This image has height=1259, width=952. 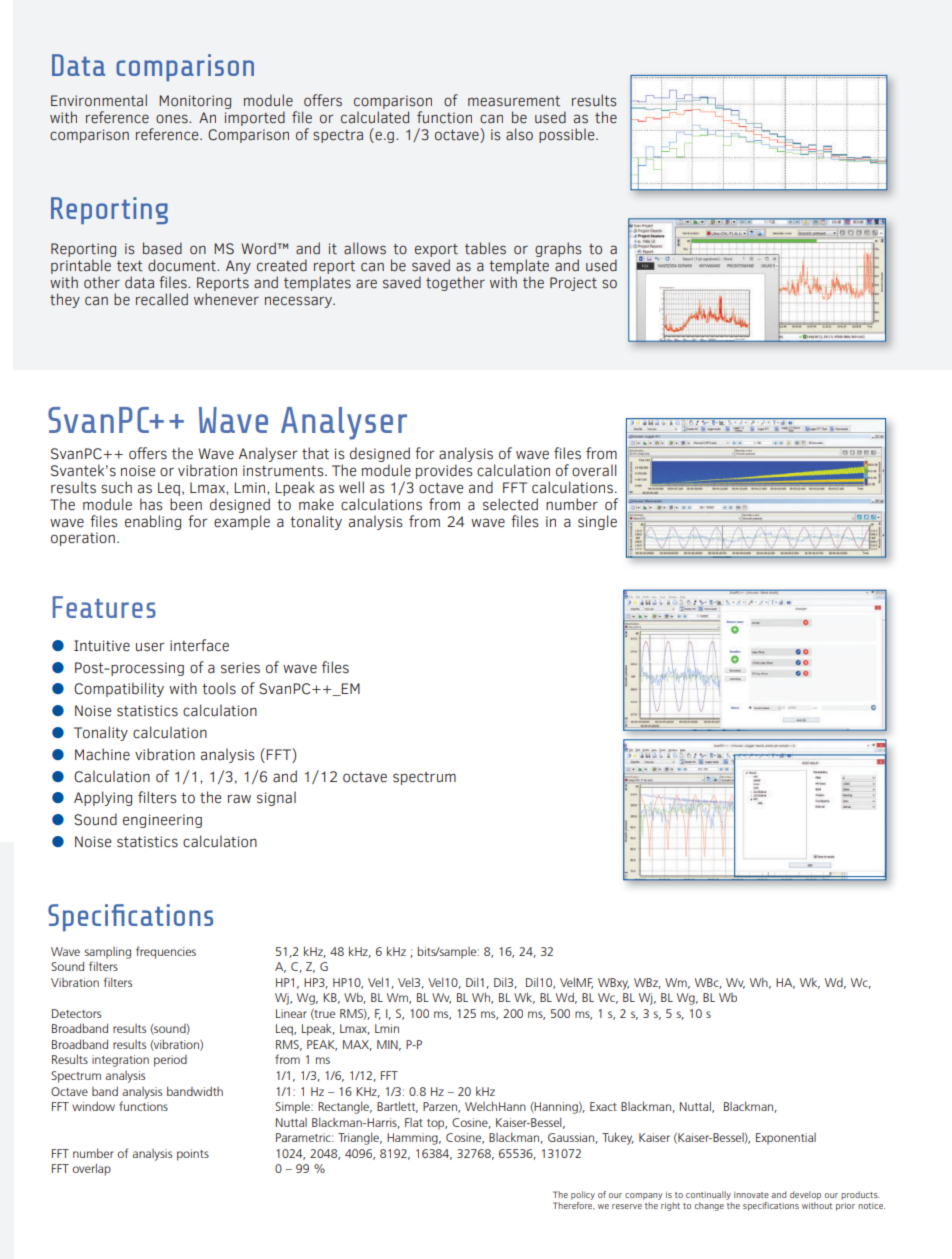 What do you see at coordinates (510, 504) in the image?
I see `selected` at bounding box center [510, 504].
